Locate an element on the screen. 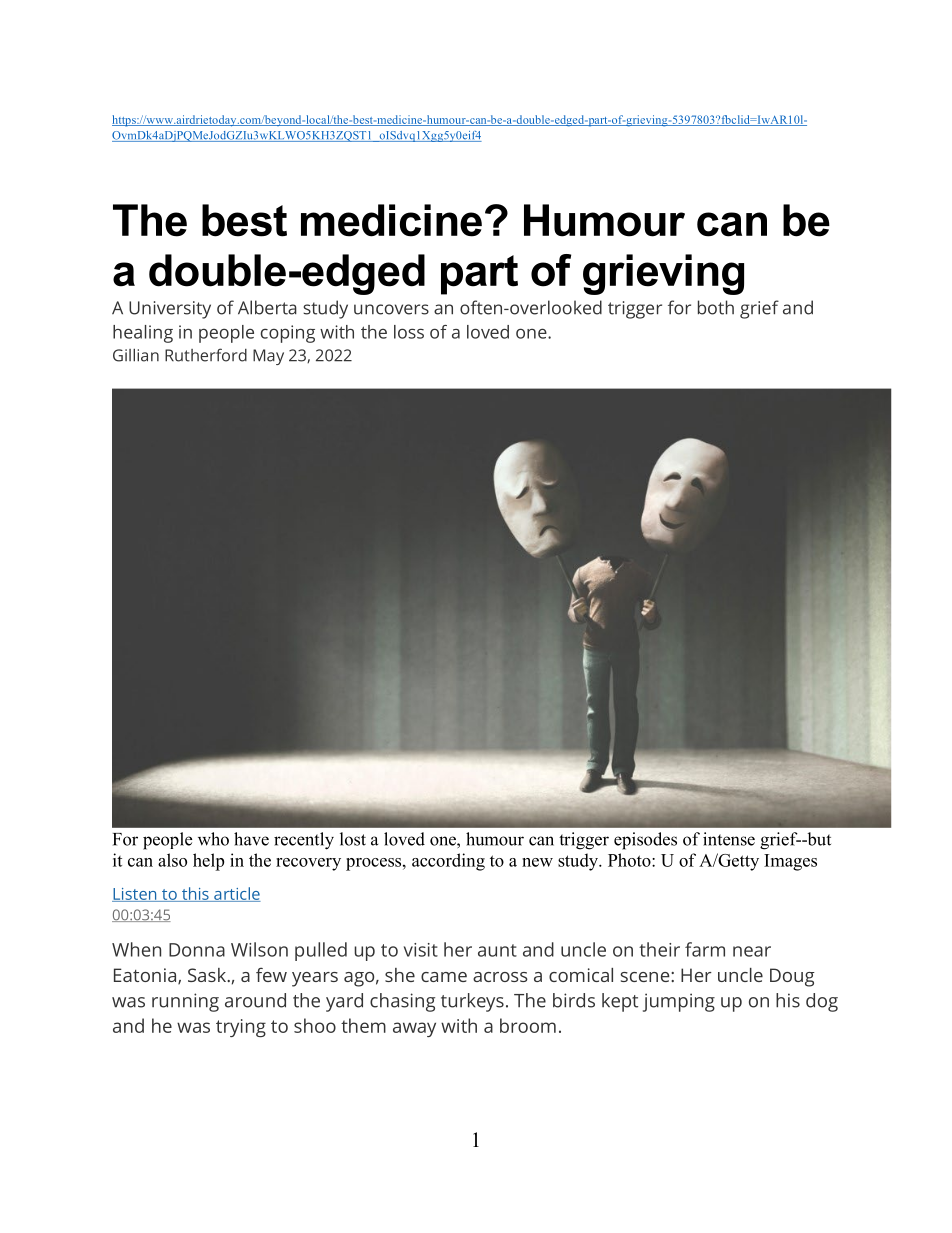 The height and width of the screenshot is (1233, 952). coping is located at coordinates (288, 334).
